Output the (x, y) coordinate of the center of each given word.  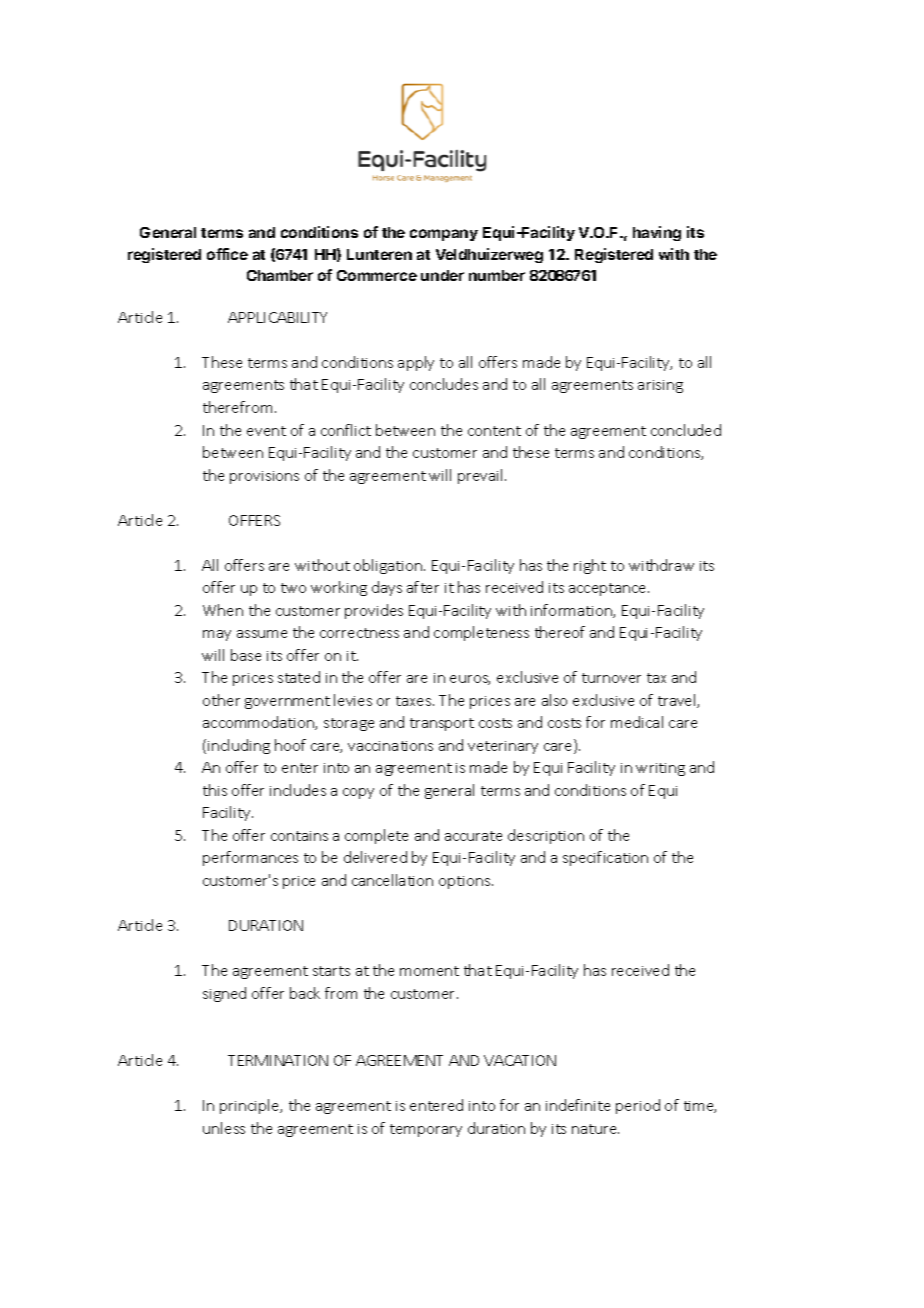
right (590, 566)
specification (605, 858)
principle (251, 1106)
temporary (426, 1130)
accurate (473, 836)
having (657, 233)
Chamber (280, 275)
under (442, 275)
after (423, 587)
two (293, 588)
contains (299, 836)
